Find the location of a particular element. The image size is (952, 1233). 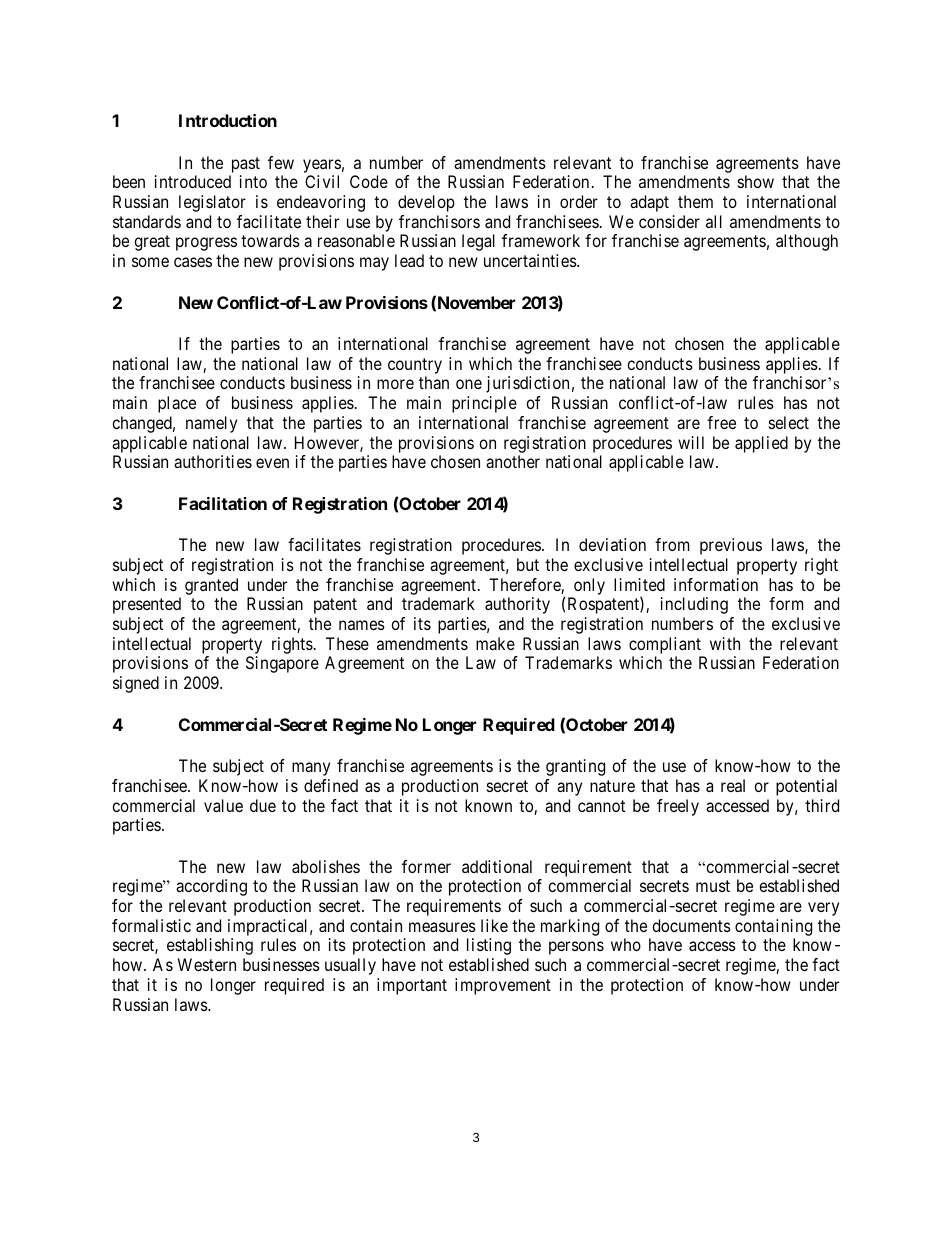

Western is located at coordinates (207, 964).
